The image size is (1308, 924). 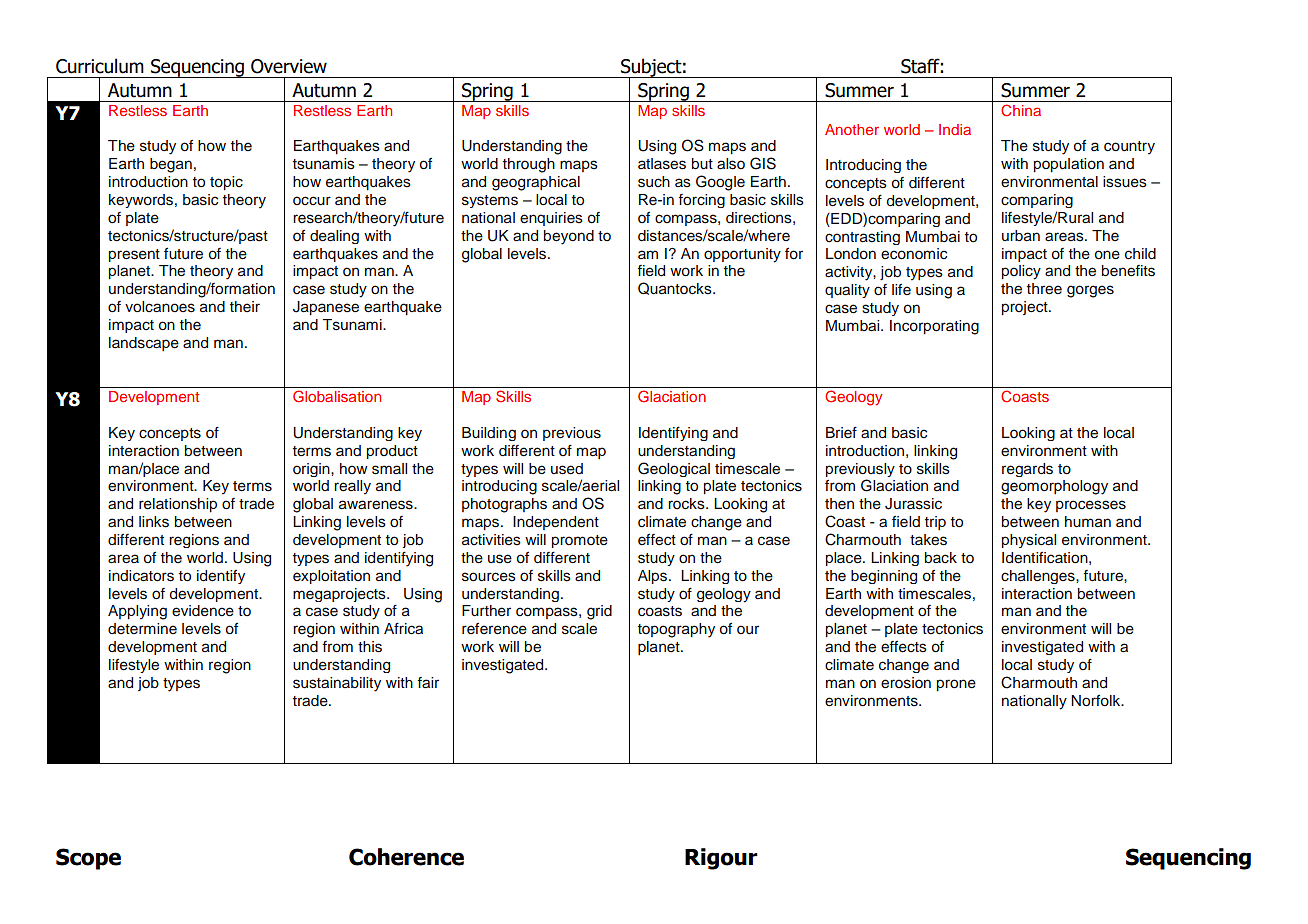 What do you see at coordinates (676, 630) in the screenshot?
I see `topography` at bounding box center [676, 630].
